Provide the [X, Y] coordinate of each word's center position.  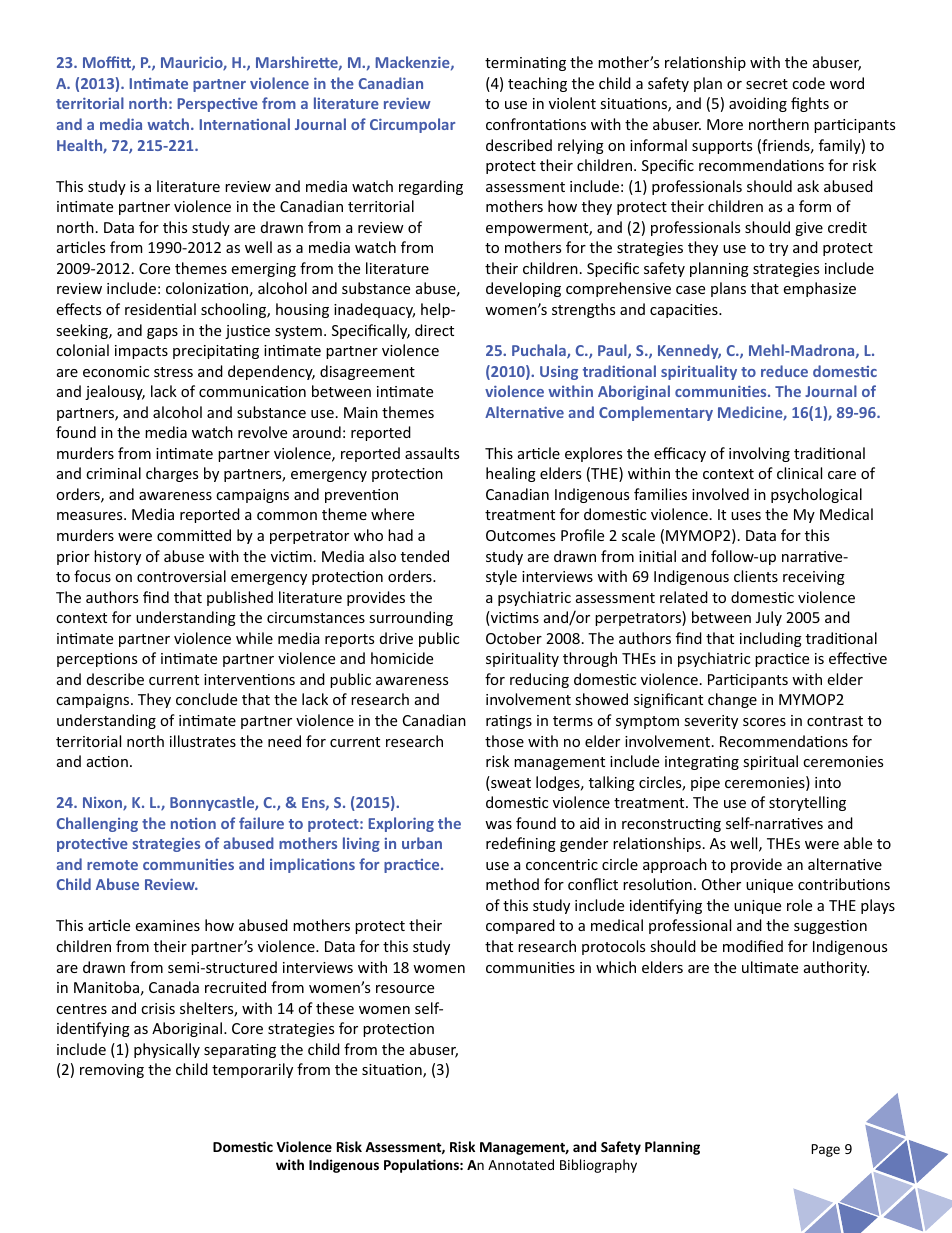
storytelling [807, 803]
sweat [510, 783]
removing [112, 1071]
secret [767, 84]
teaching [537, 84]
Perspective [218, 105]
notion [193, 823]
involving [759, 454]
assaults [432, 453]
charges [172, 474]
